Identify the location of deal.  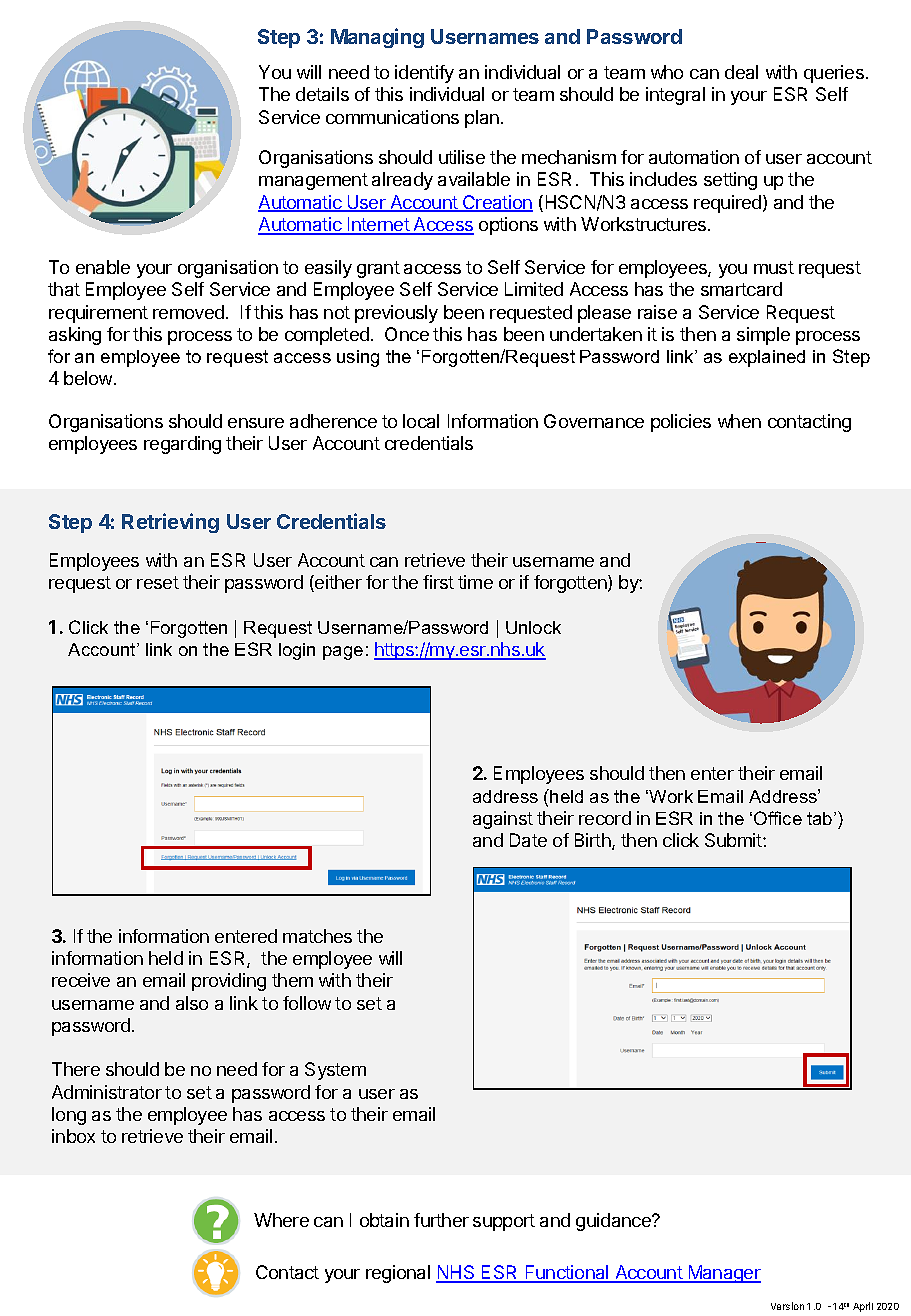
(741, 72).
